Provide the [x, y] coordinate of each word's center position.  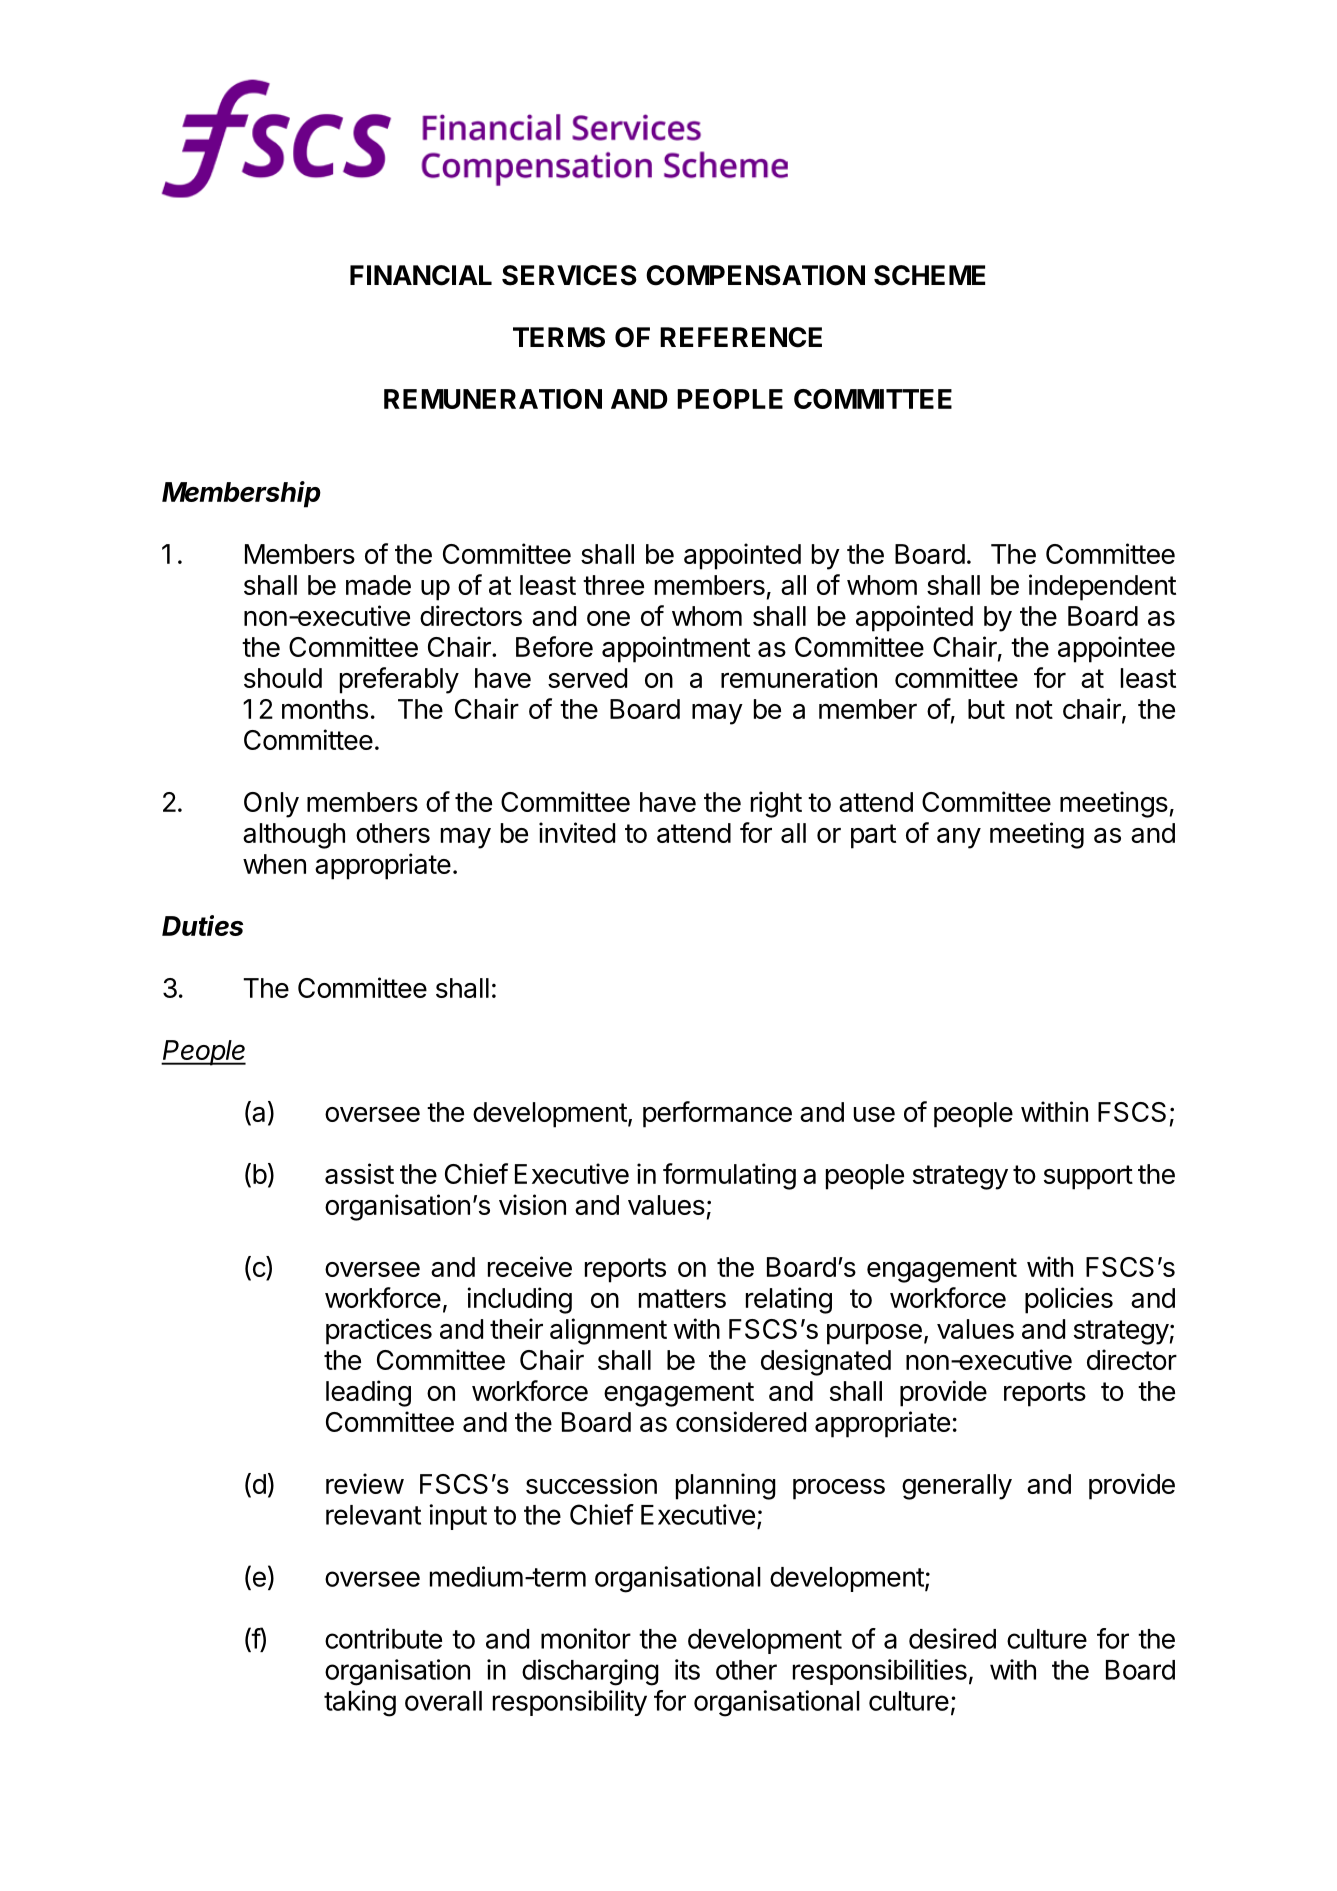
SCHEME [929, 275]
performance [717, 1114]
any [959, 838]
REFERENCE [741, 337]
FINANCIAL [421, 275]
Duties [202, 925]
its [687, 1669]
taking [360, 1703]
